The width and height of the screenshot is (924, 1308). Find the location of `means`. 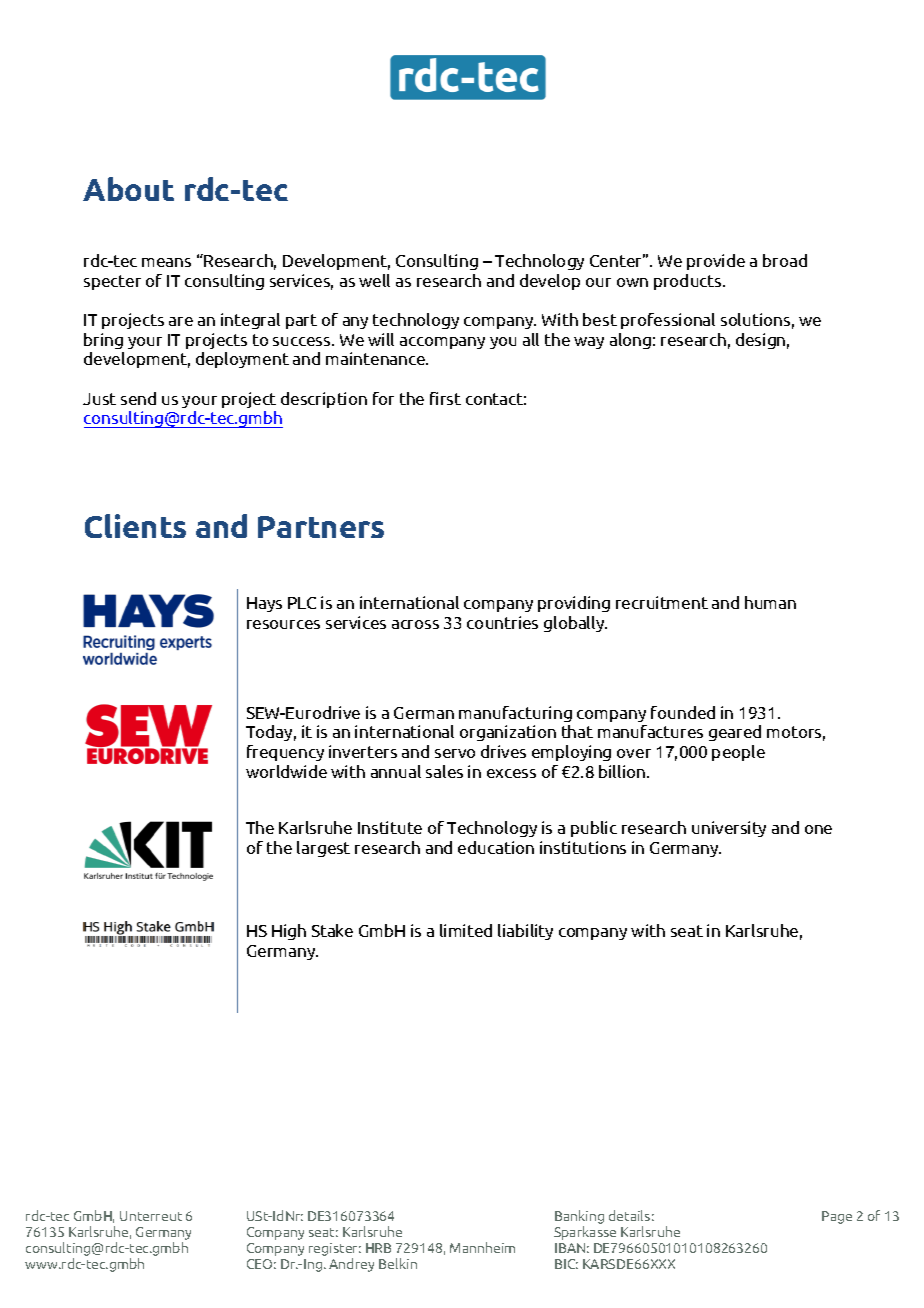

means is located at coordinates (166, 262).
